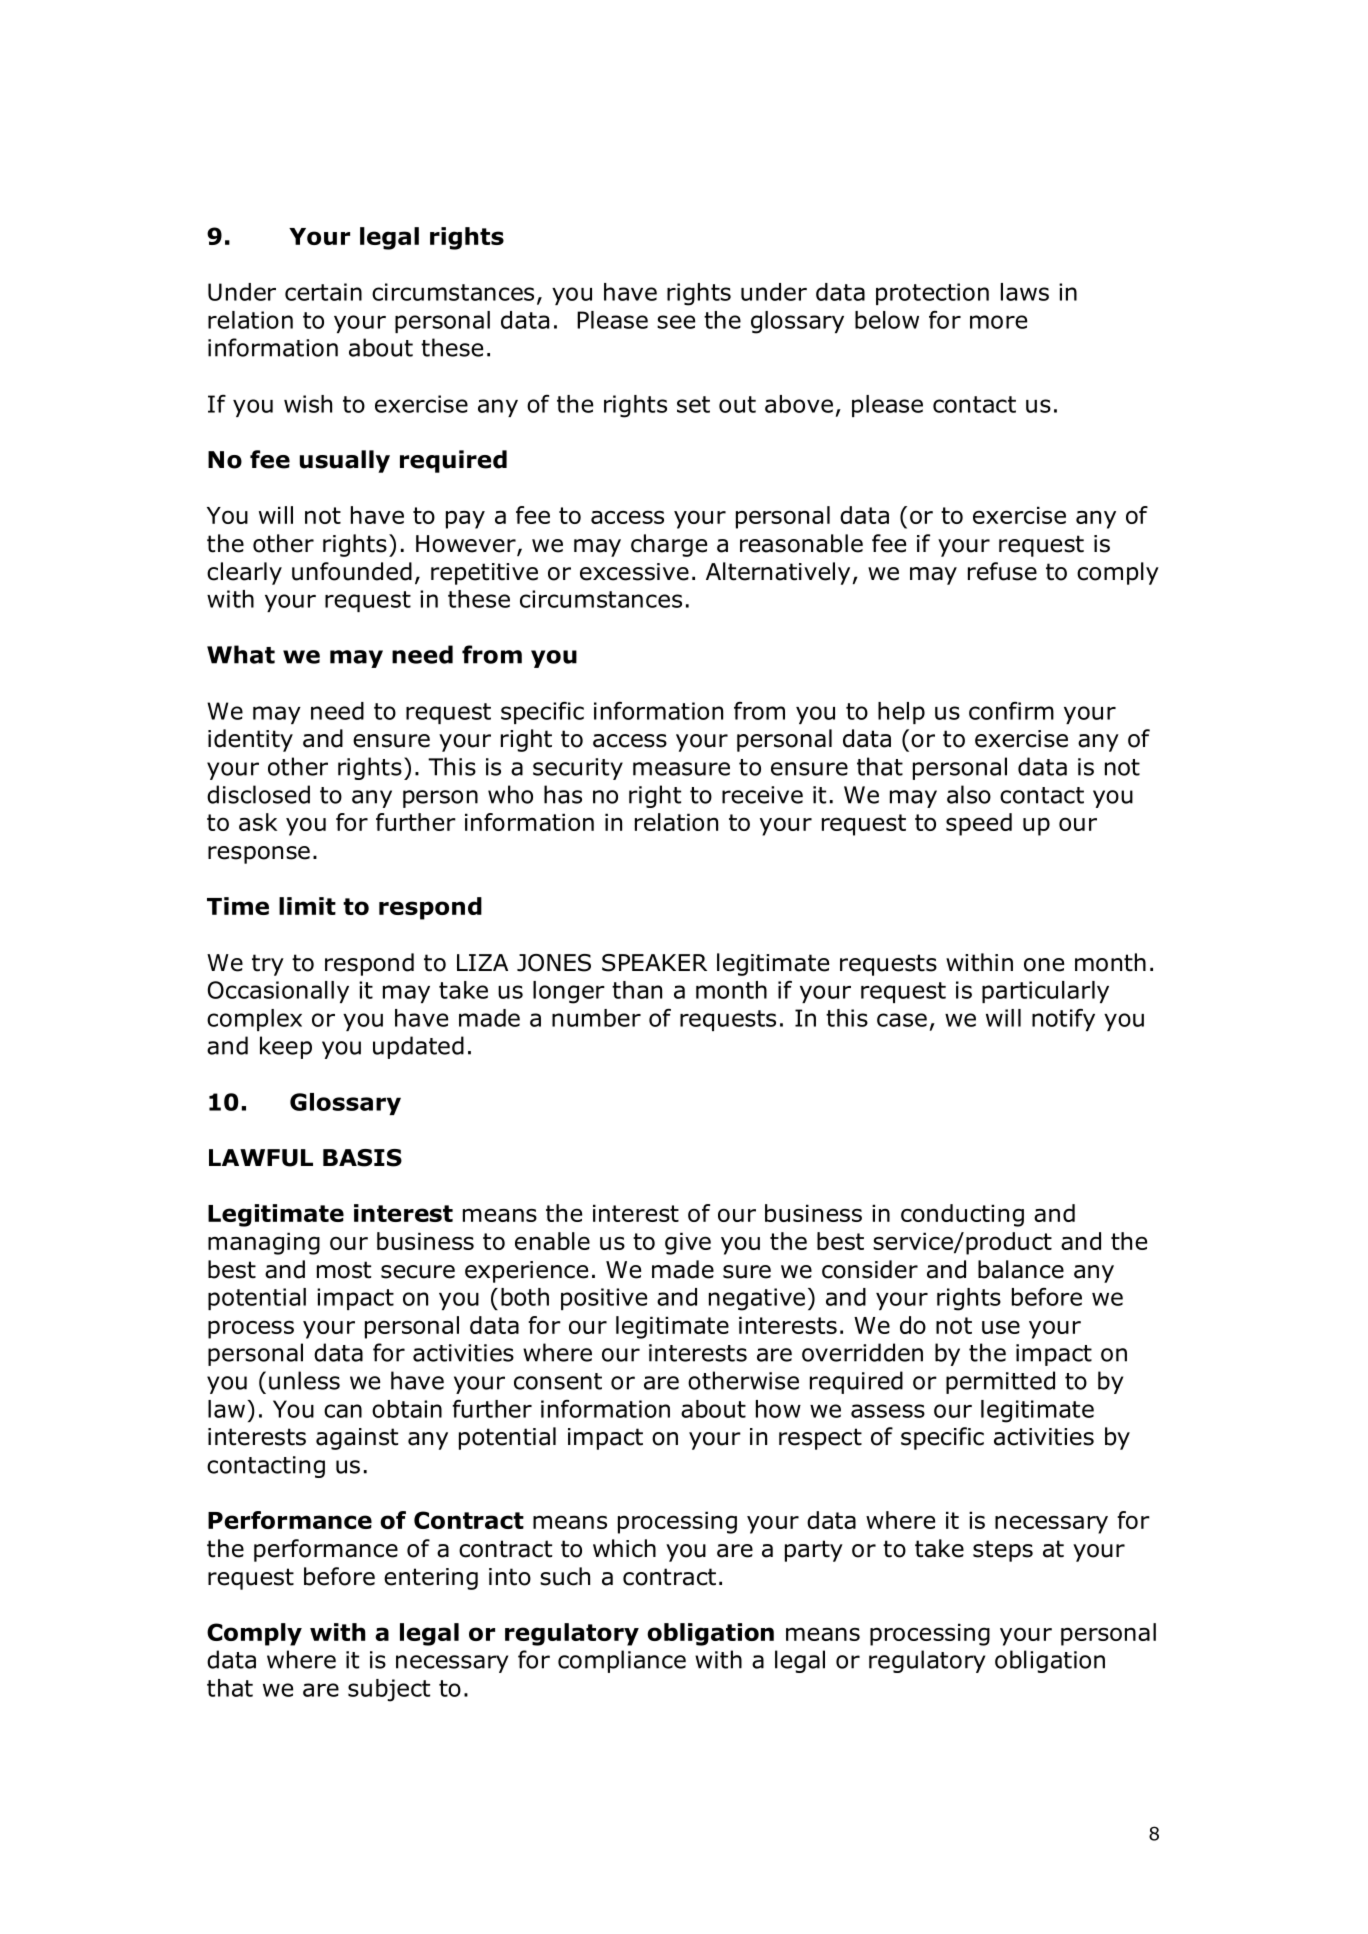  Describe the element at coordinates (258, 794) in the page. I see `disclosed` at that location.
